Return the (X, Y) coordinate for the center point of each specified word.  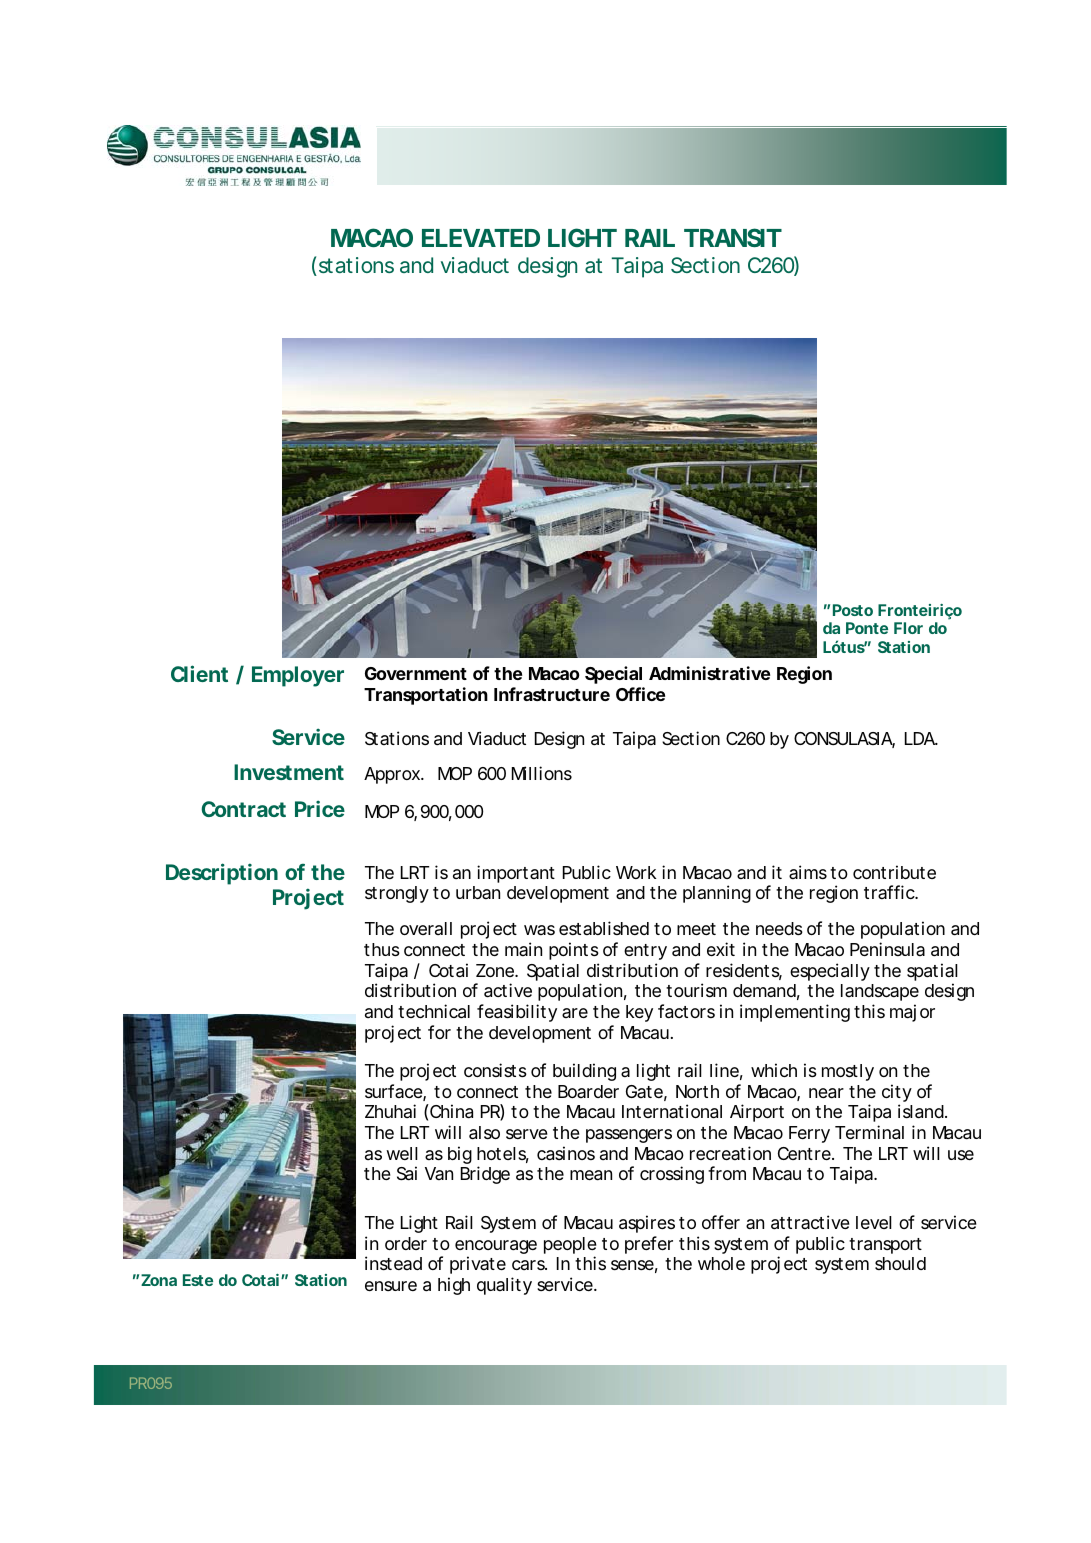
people (570, 1245)
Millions (542, 773)
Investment (289, 772)
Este (198, 1280)
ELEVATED (481, 238)
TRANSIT (732, 237)
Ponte (867, 628)
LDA (920, 738)
